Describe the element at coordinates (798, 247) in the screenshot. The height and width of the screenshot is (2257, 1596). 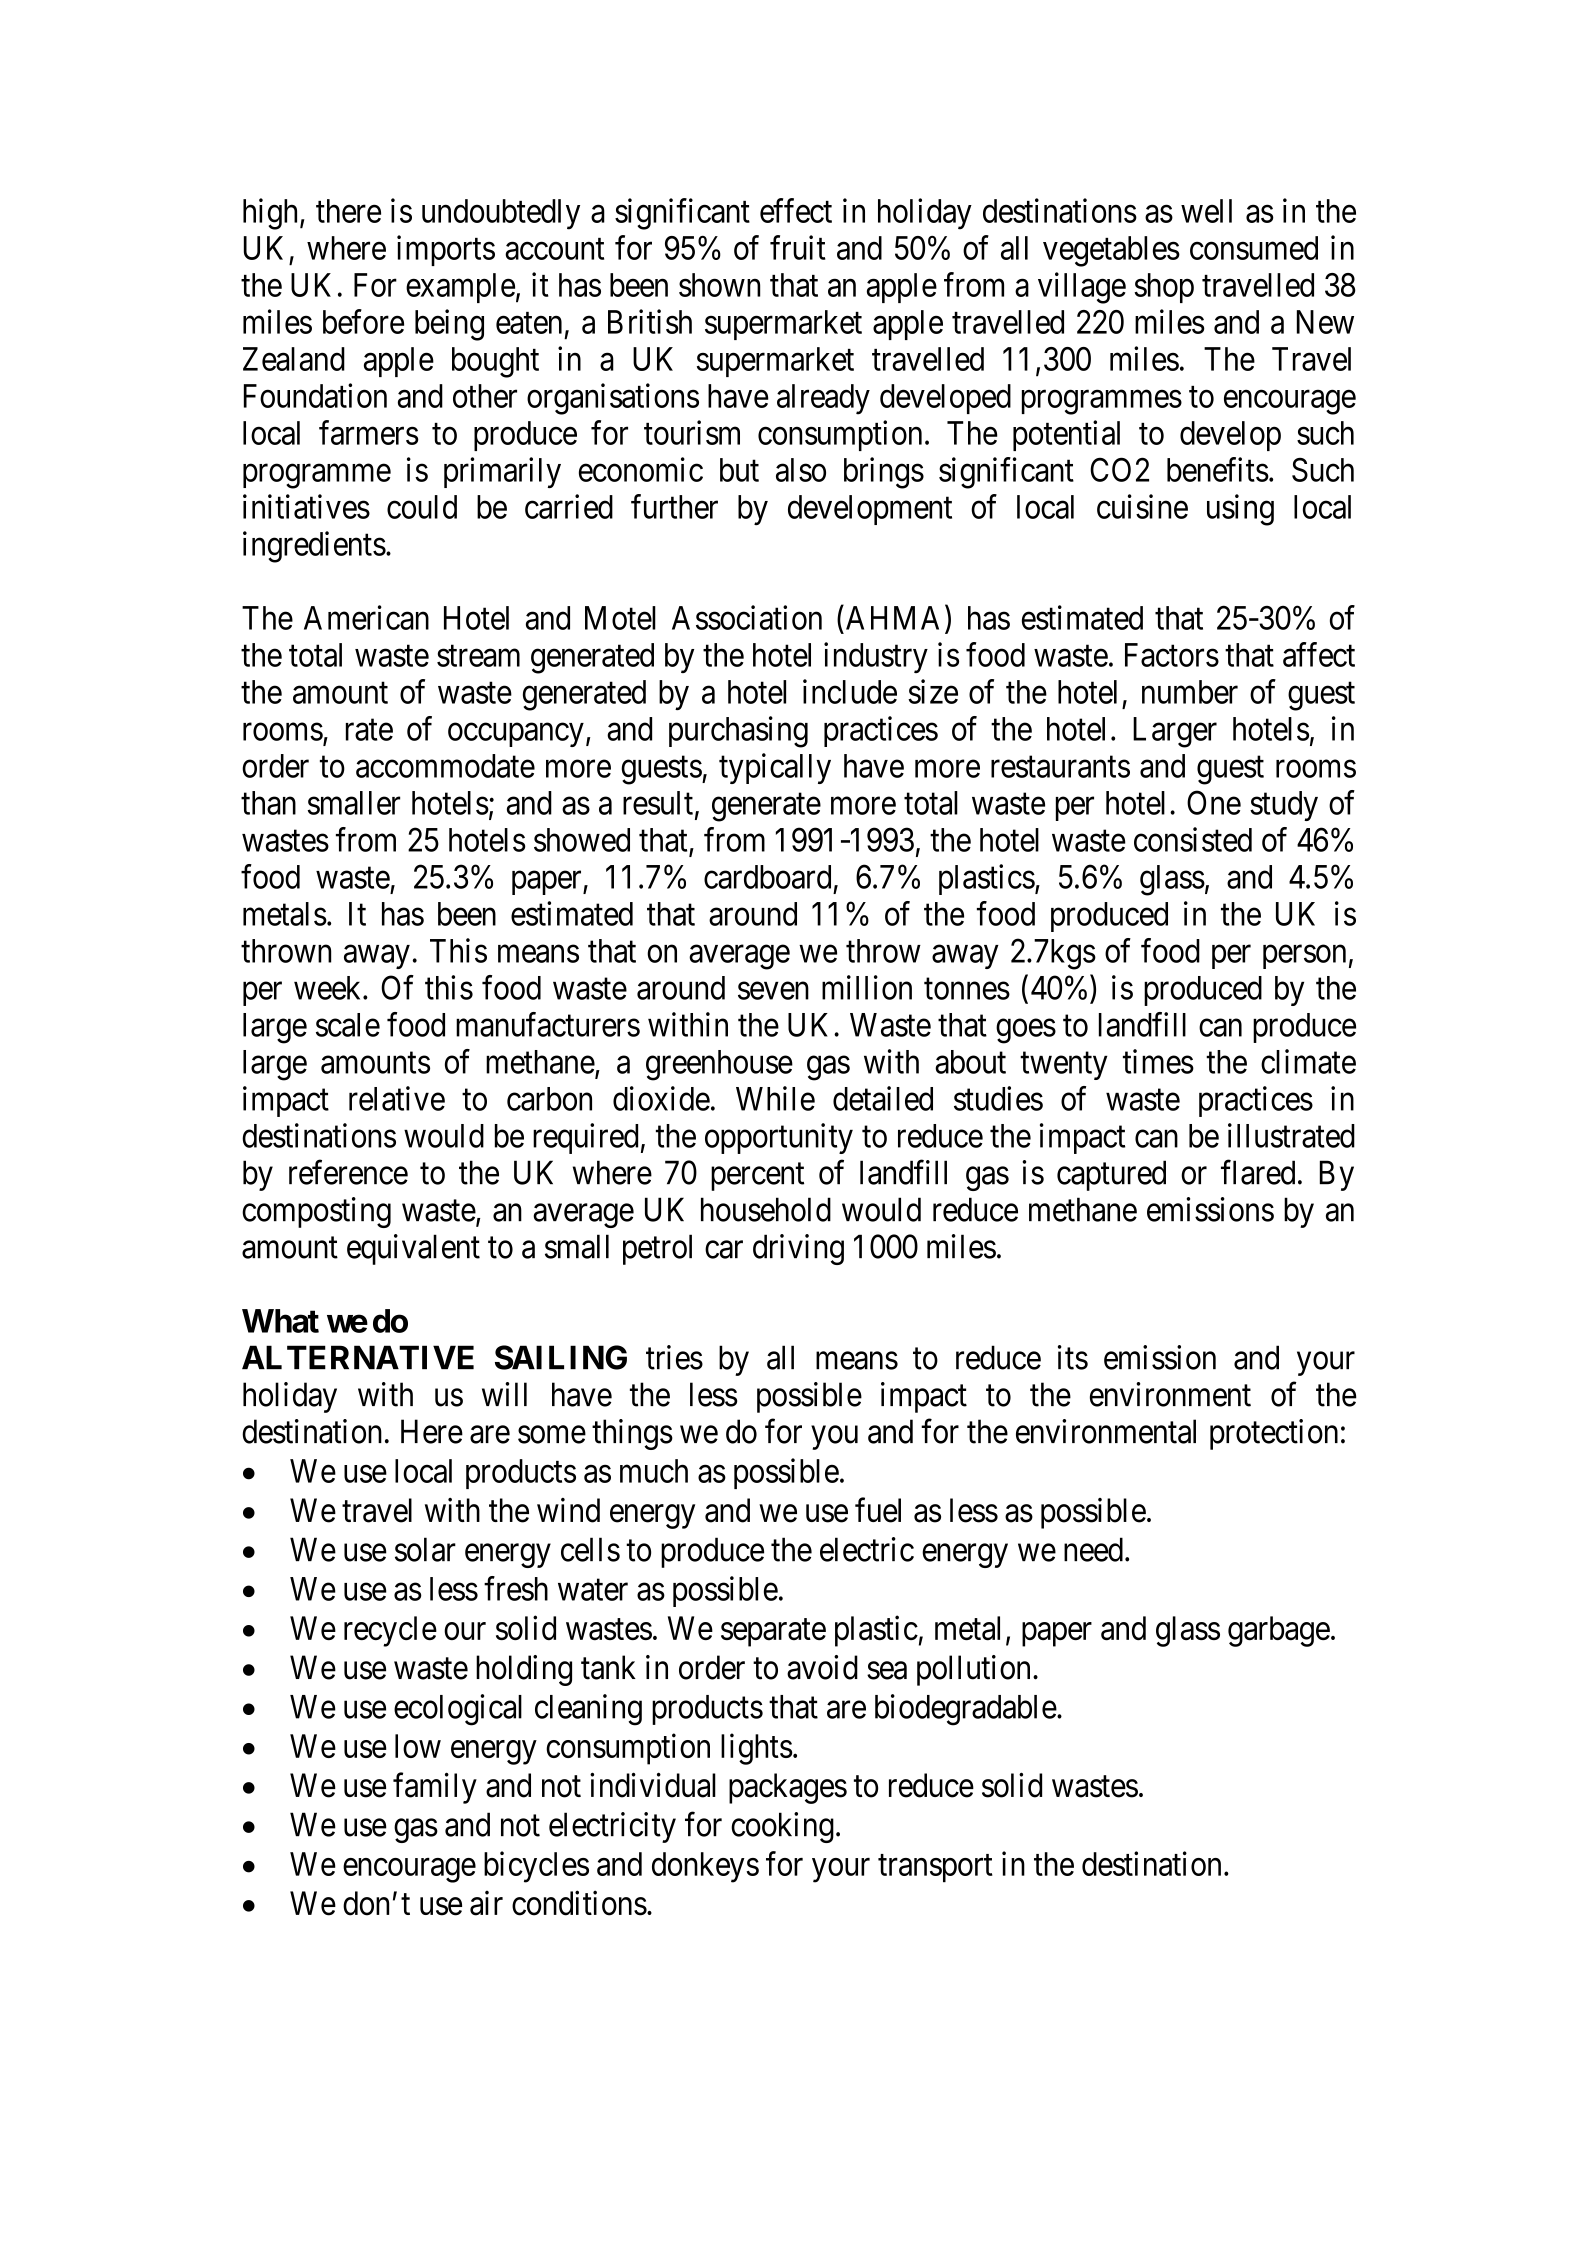
I see `fruit` at that location.
